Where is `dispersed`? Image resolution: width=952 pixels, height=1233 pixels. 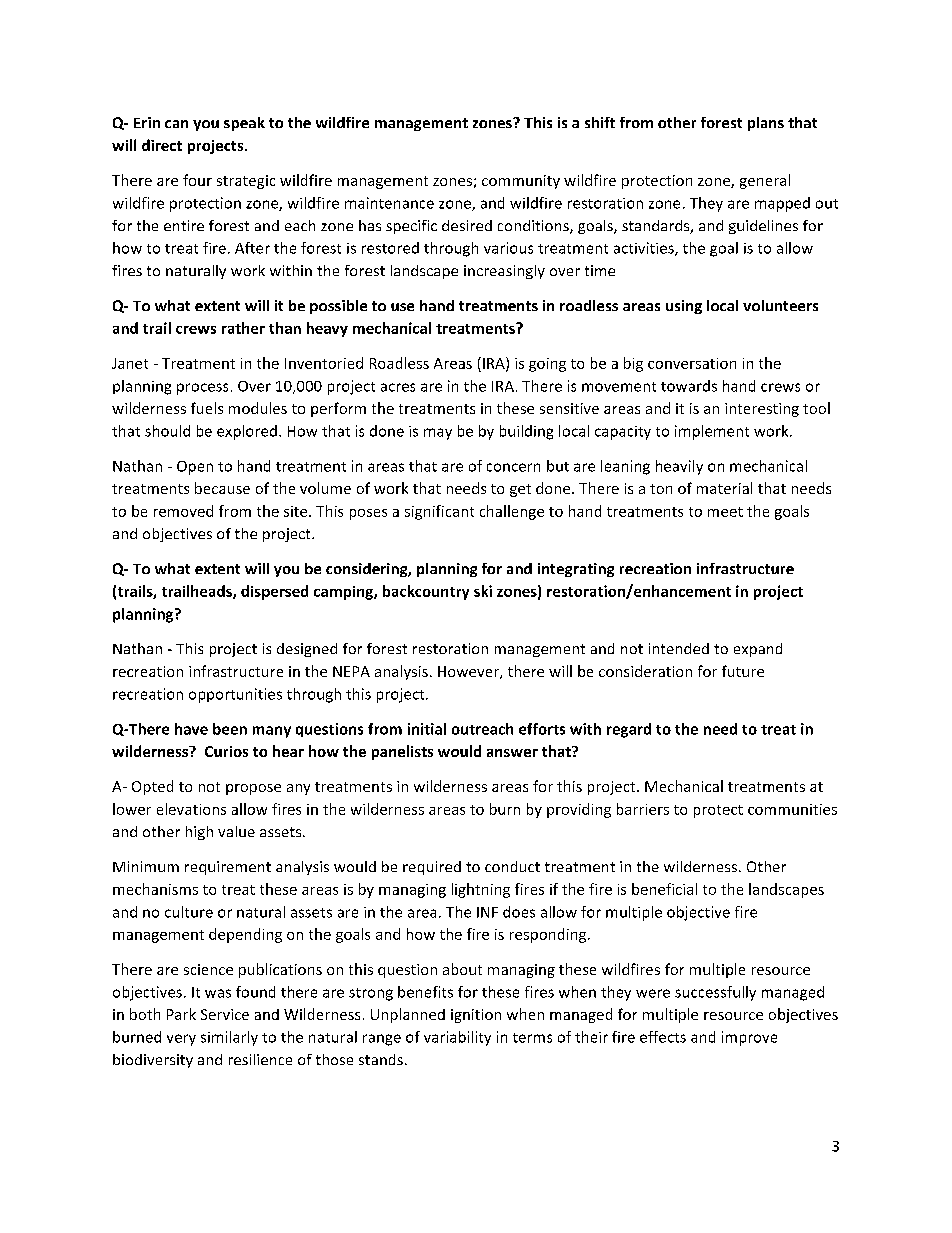
dispersed is located at coordinates (274, 592).
